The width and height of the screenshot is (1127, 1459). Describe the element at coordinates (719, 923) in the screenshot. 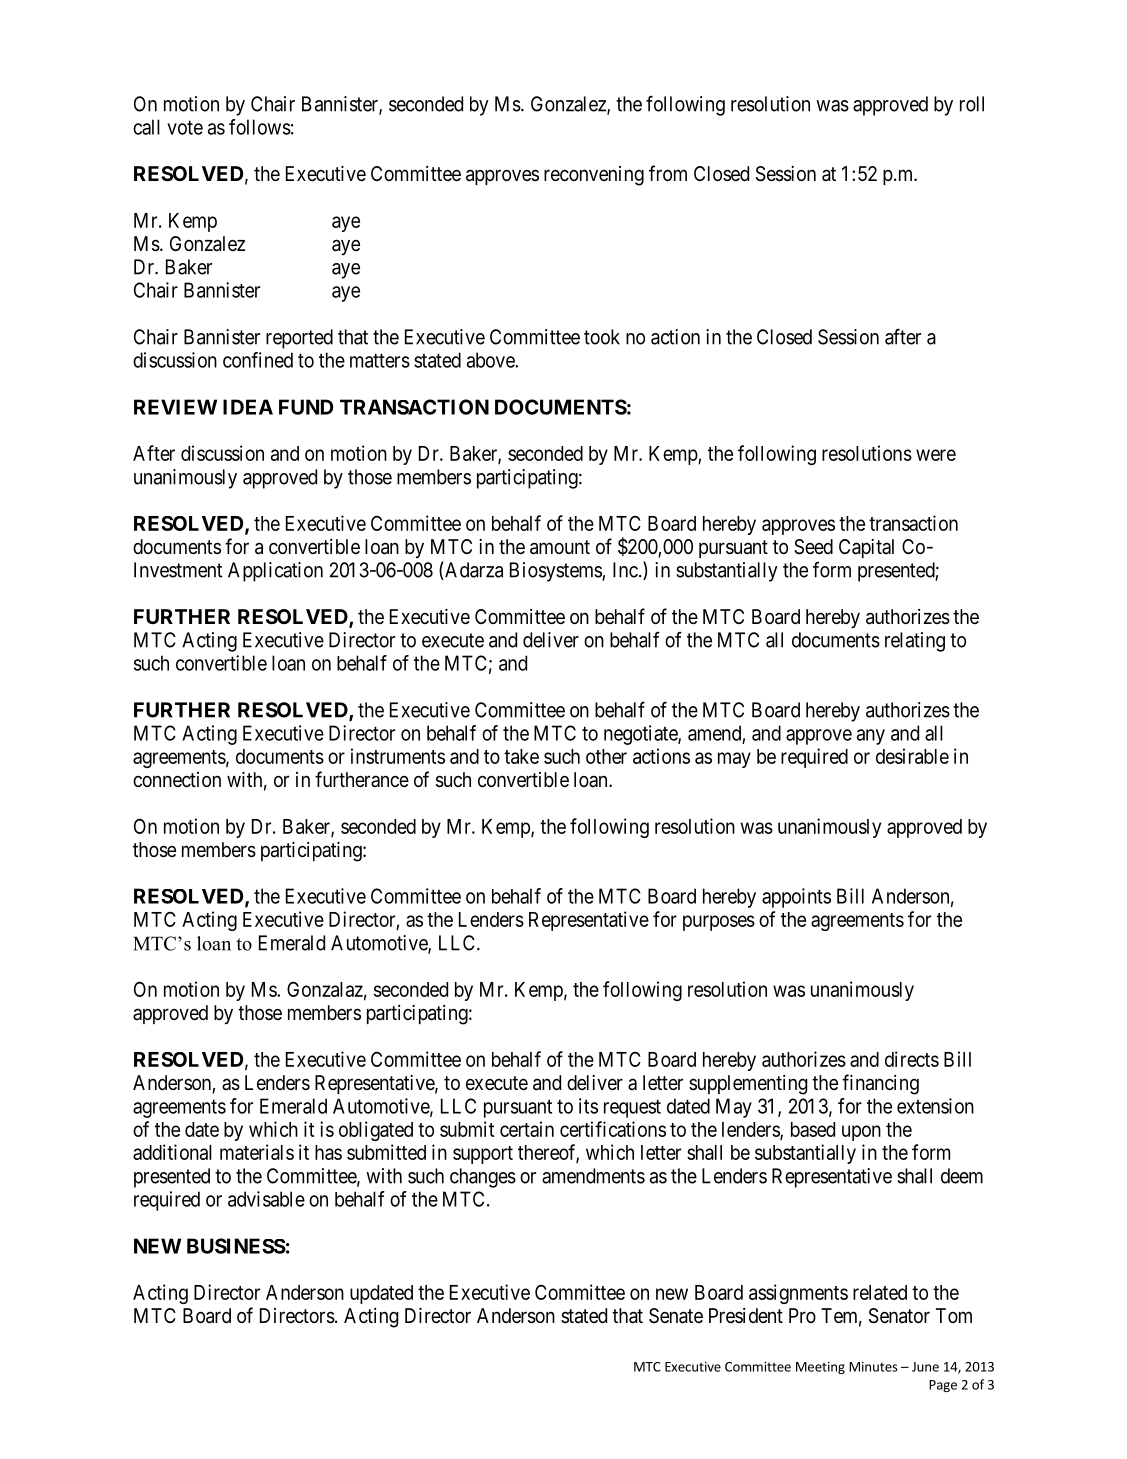

I see `purposes` at that location.
